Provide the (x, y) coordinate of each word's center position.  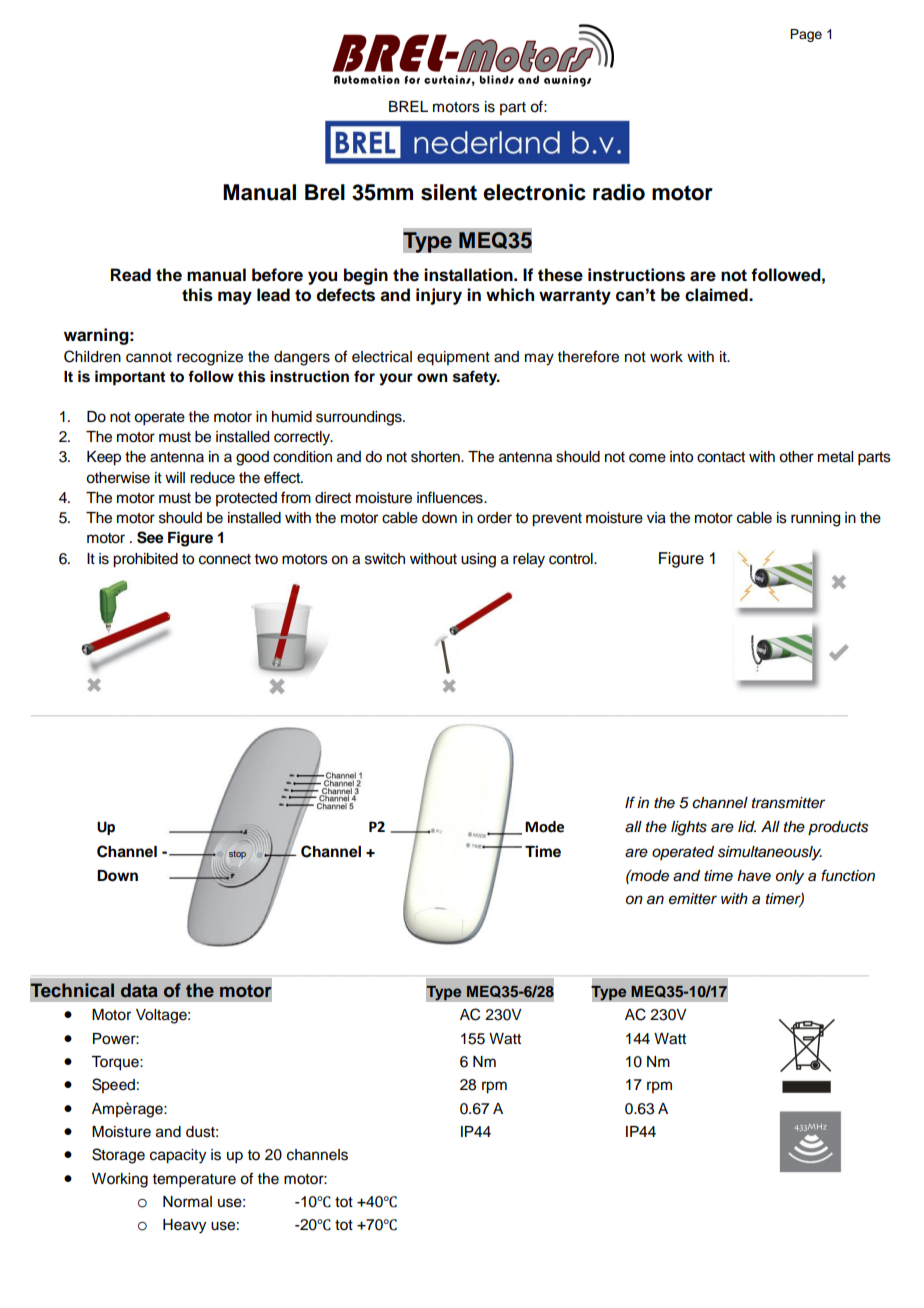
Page (806, 35)
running (815, 519)
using (478, 560)
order (494, 518)
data (139, 990)
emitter (693, 898)
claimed (717, 295)
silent (449, 192)
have (754, 875)
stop (237, 855)
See (150, 537)
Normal (187, 1202)
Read (131, 275)
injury (439, 296)
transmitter (788, 803)
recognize (210, 358)
